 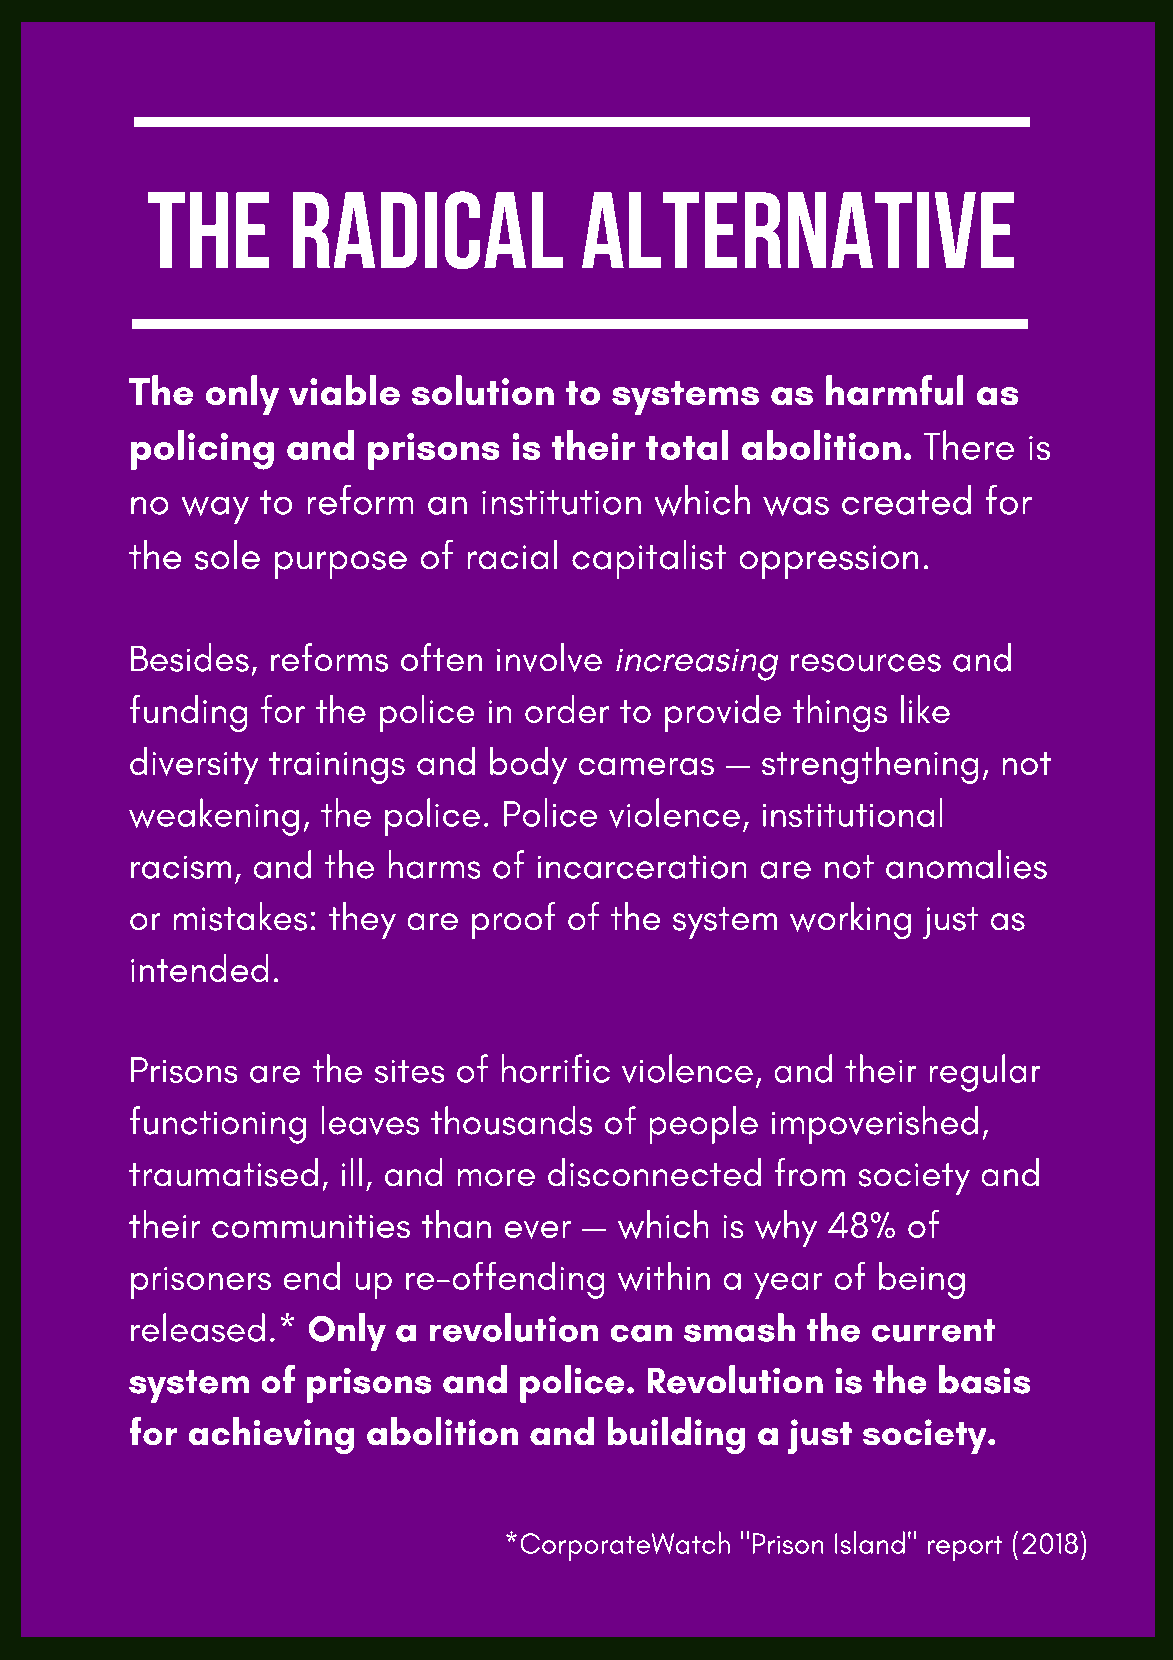 What do you see at coordinates (218, 1125) in the image?
I see `functioning` at bounding box center [218, 1125].
